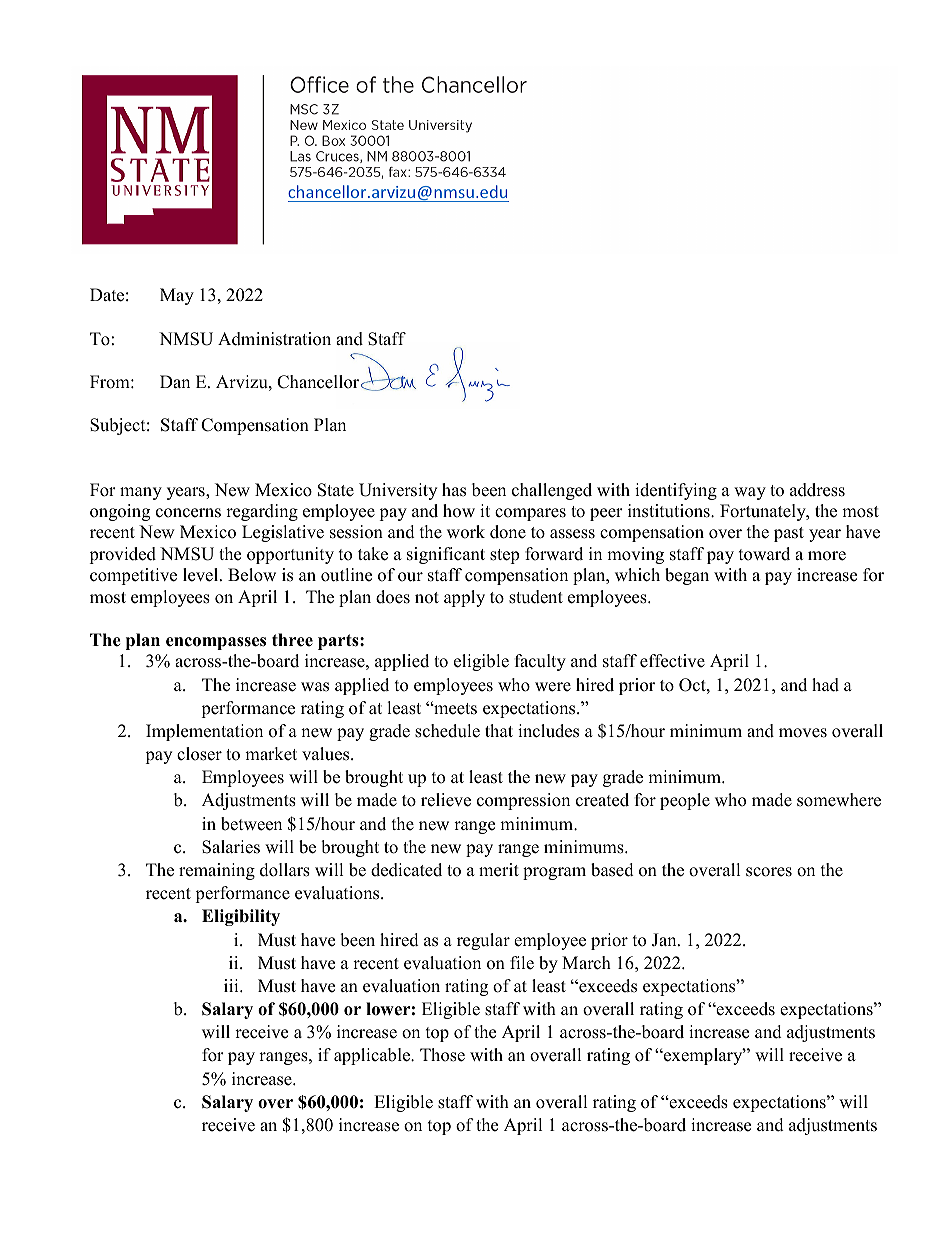 The image size is (952, 1233). I want to click on Administration, so click(274, 339).
